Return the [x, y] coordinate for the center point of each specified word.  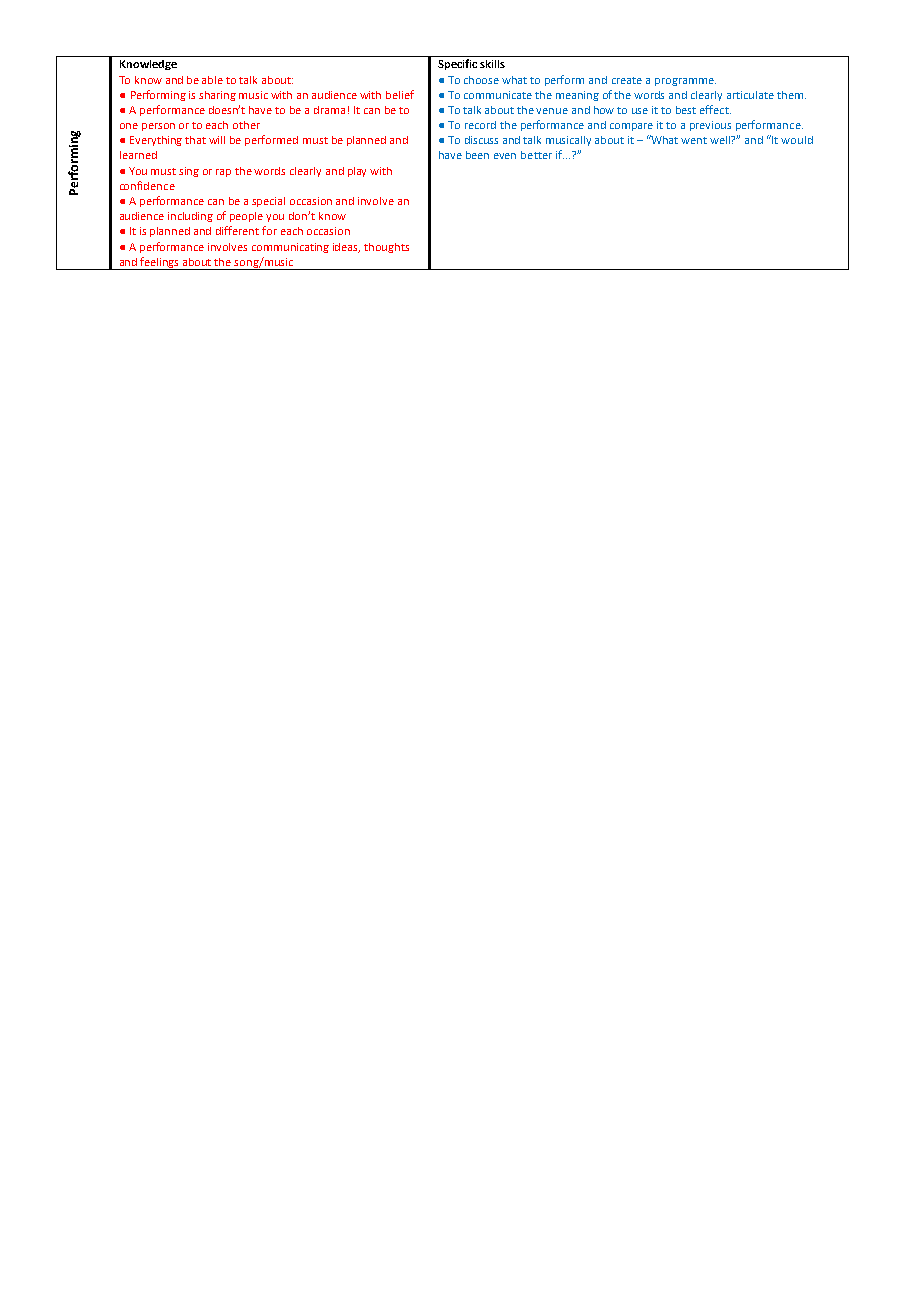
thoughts [386, 248]
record [480, 125]
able [212, 80]
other [246, 125]
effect [715, 109]
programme [685, 82]
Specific [457, 64]
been [477, 155]
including [190, 217]
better [536, 155]
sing [189, 172]
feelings [160, 263]
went [694, 140]
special [268, 202]
